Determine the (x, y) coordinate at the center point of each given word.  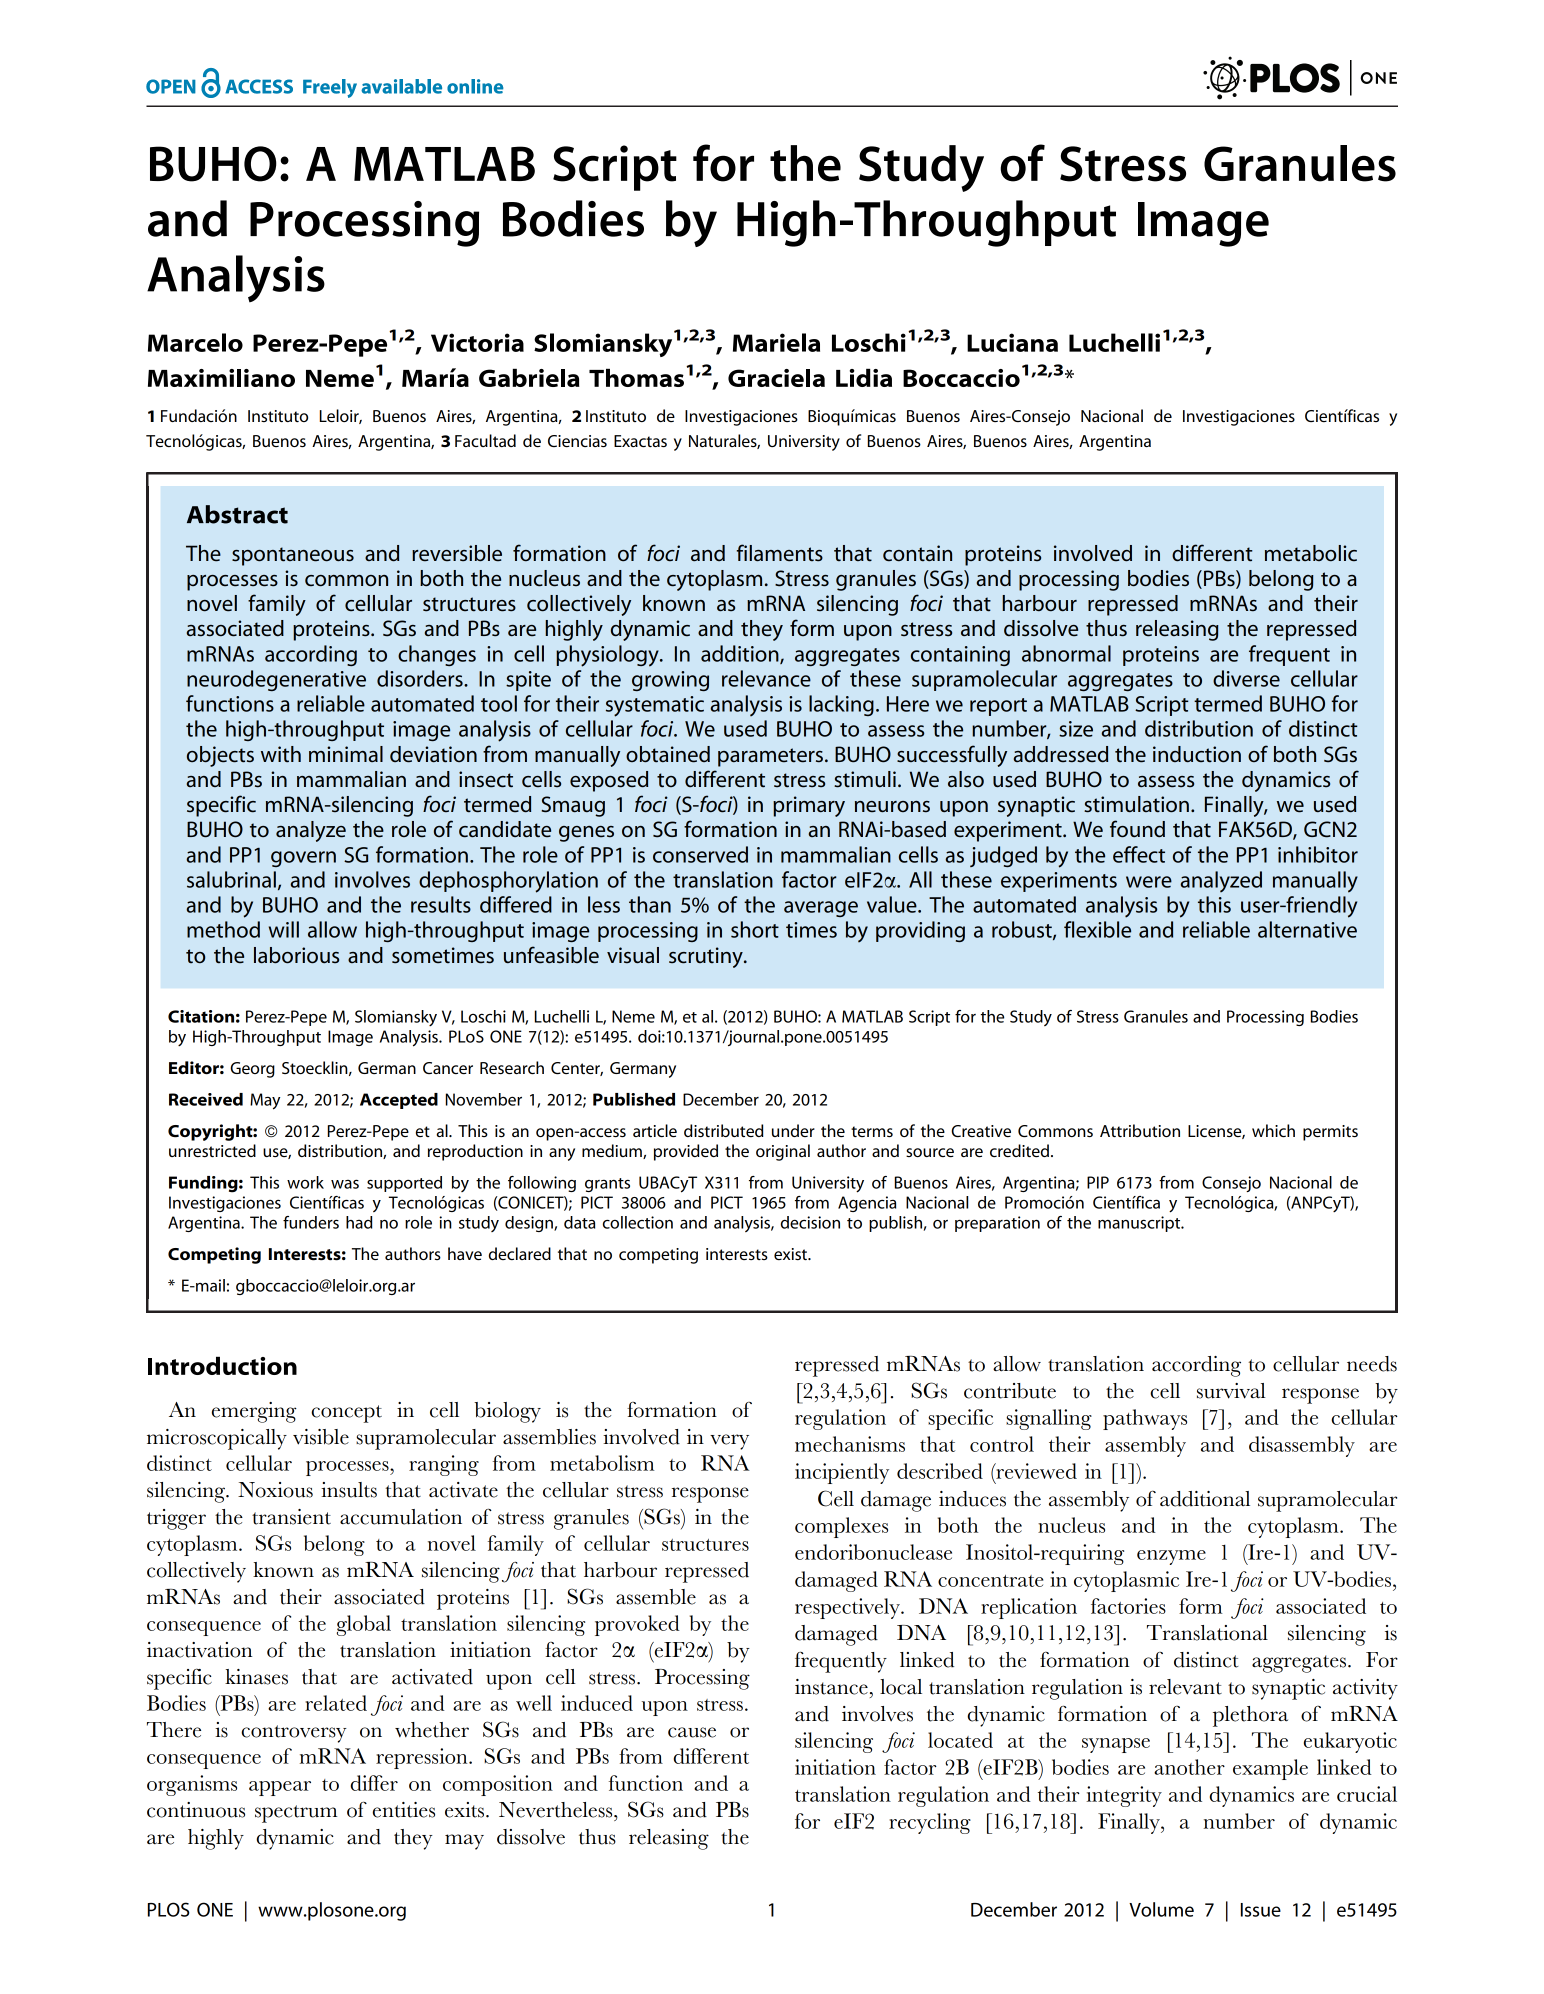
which (1273, 1130)
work (305, 1182)
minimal (346, 754)
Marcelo (195, 342)
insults (349, 1490)
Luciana (1012, 342)
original (783, 1152)
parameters (770, 757)
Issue (1261, 1910)
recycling (930, 1823)
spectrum (296, 1814)
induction (1197, 754)
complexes (841, 1527)
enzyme (1171, 1557)
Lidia (864, 377)
